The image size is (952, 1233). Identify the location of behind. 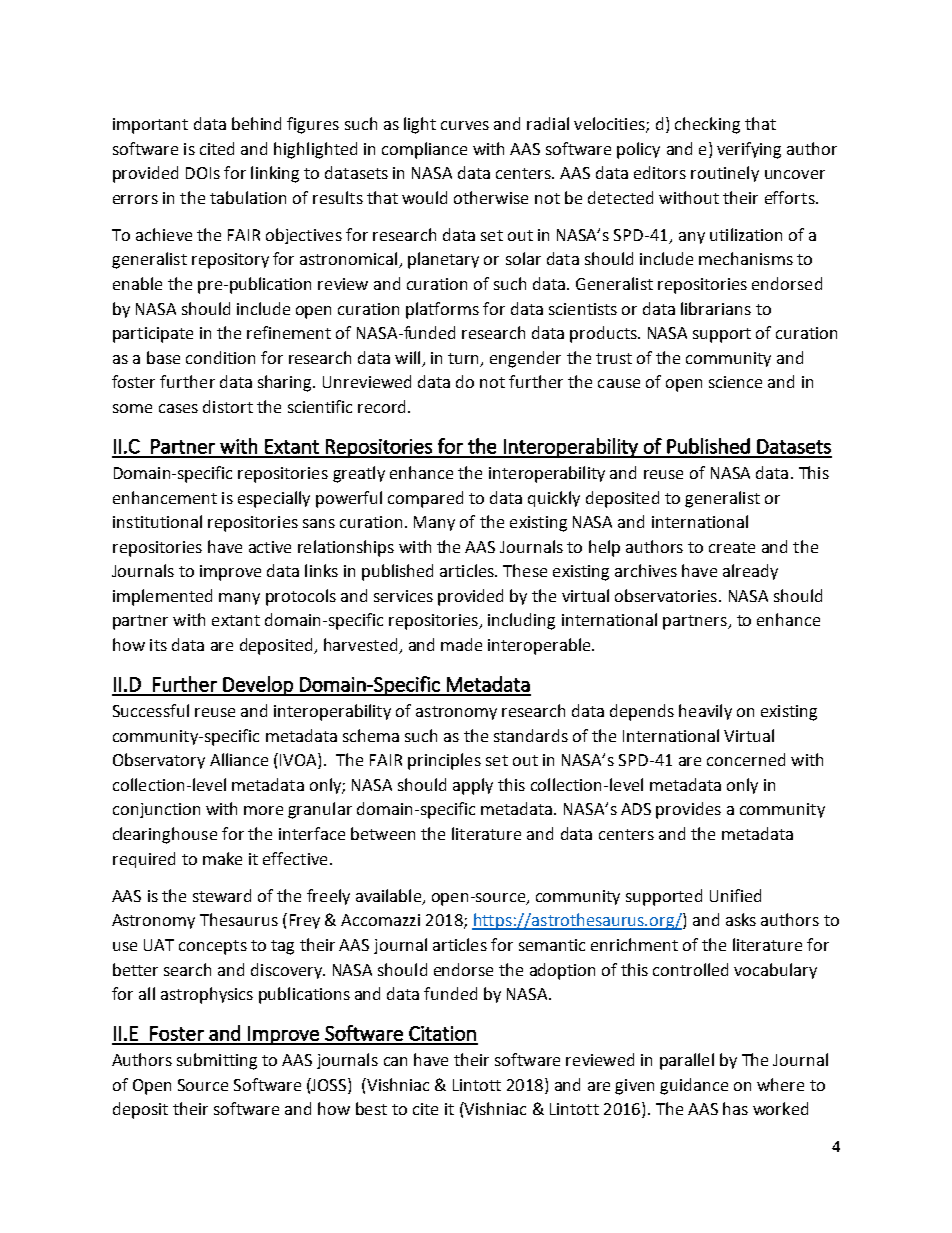
(256, 123).
